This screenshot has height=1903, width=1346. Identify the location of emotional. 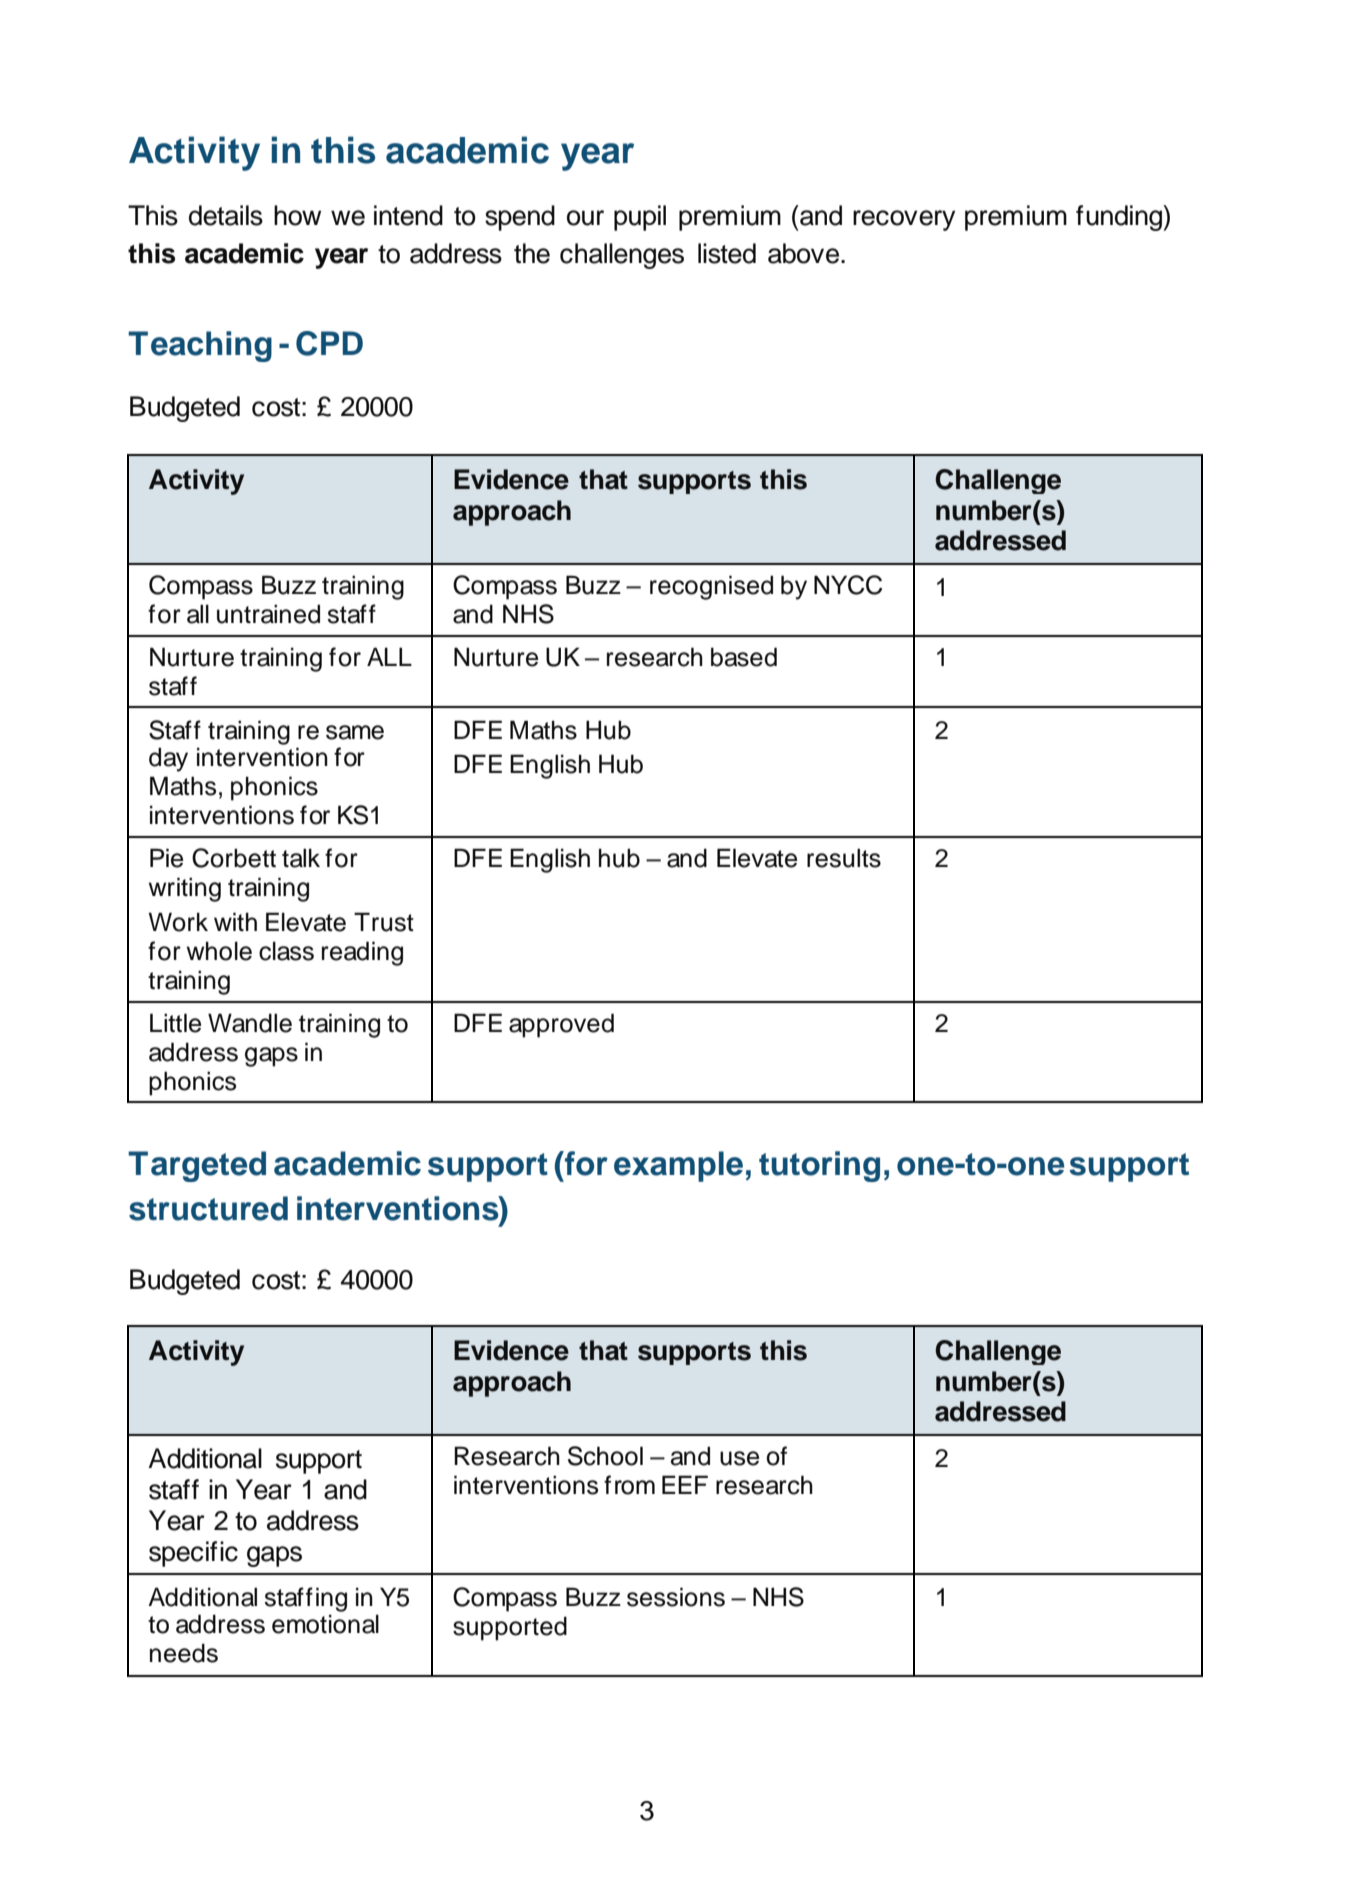
(325, 1624).
